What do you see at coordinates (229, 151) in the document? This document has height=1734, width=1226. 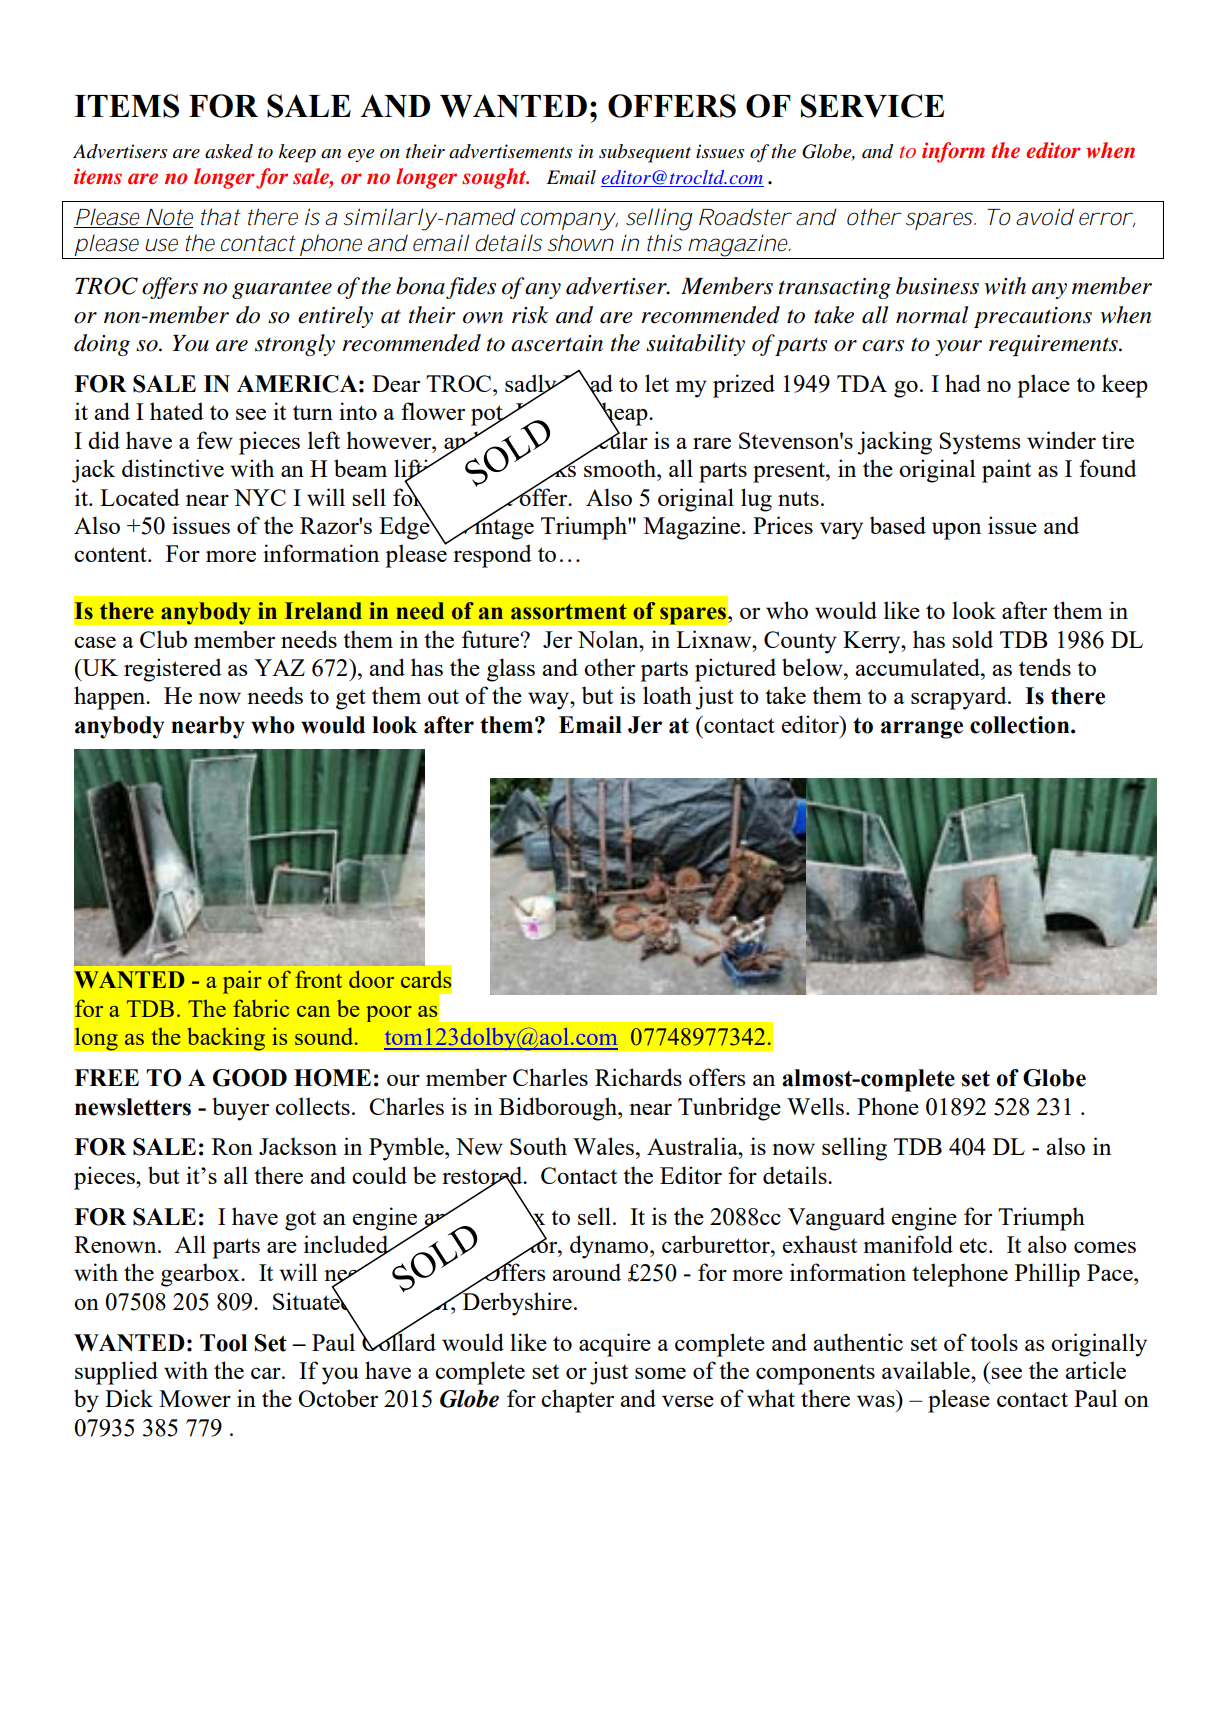 I see `asked` at bounding box center [229, 151].
